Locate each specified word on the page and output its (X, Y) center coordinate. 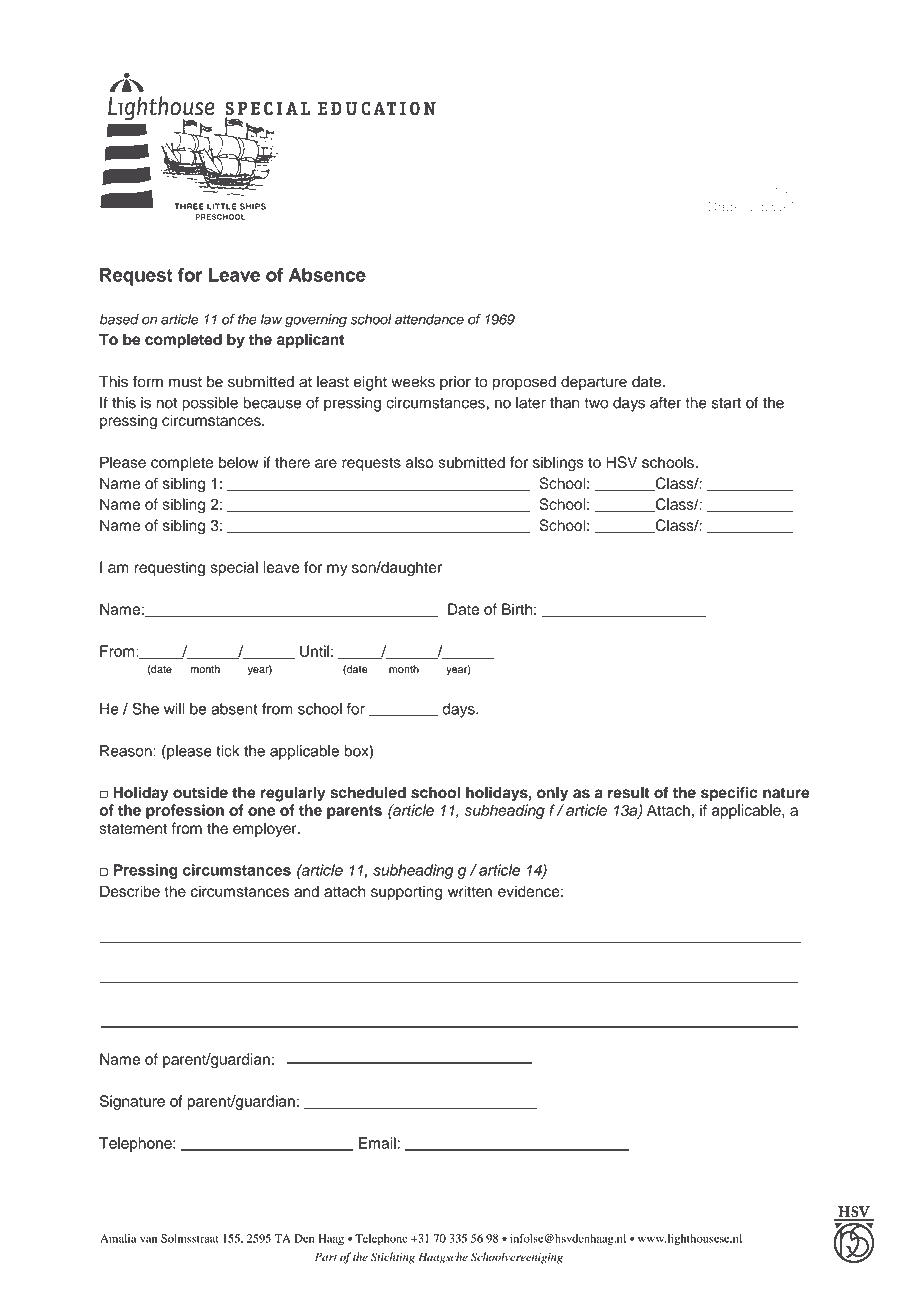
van (148, 1239)
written (470, 891)
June (772, 62)
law (271, 319)
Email (378, 1143)
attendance (429, 319)
